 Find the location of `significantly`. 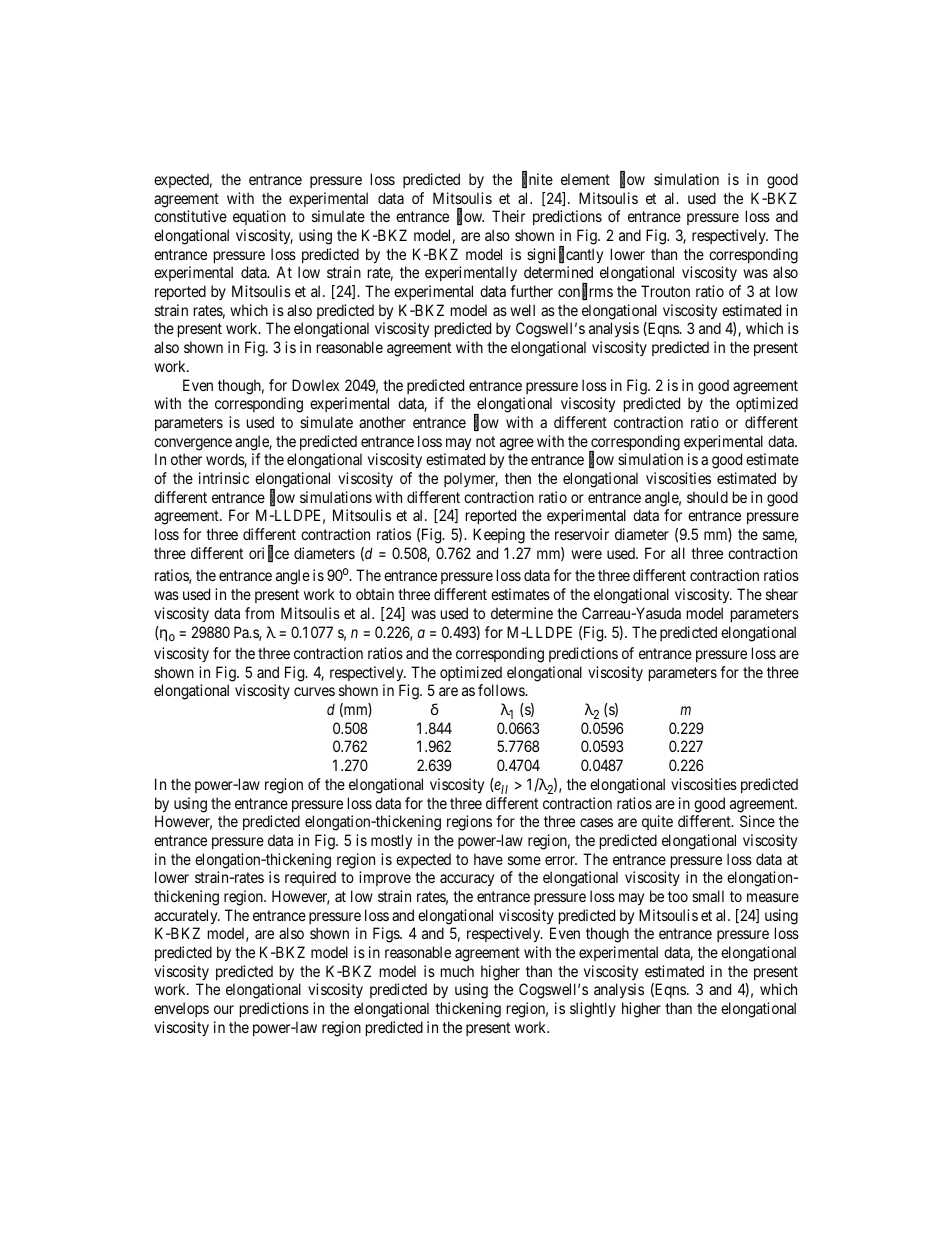

significantly is located at coordinates (565, 255).
